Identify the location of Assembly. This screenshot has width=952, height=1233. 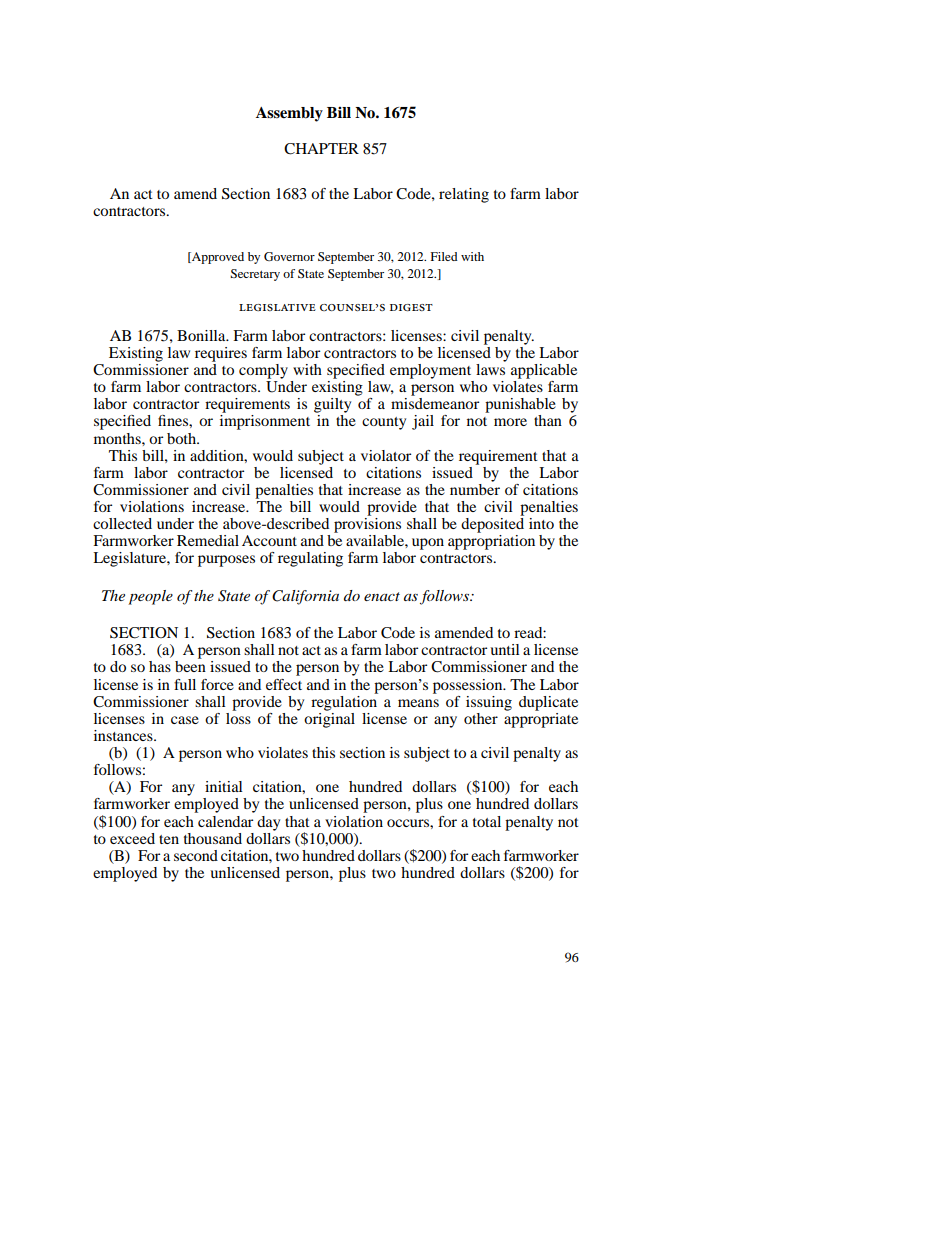
(289, 114).
